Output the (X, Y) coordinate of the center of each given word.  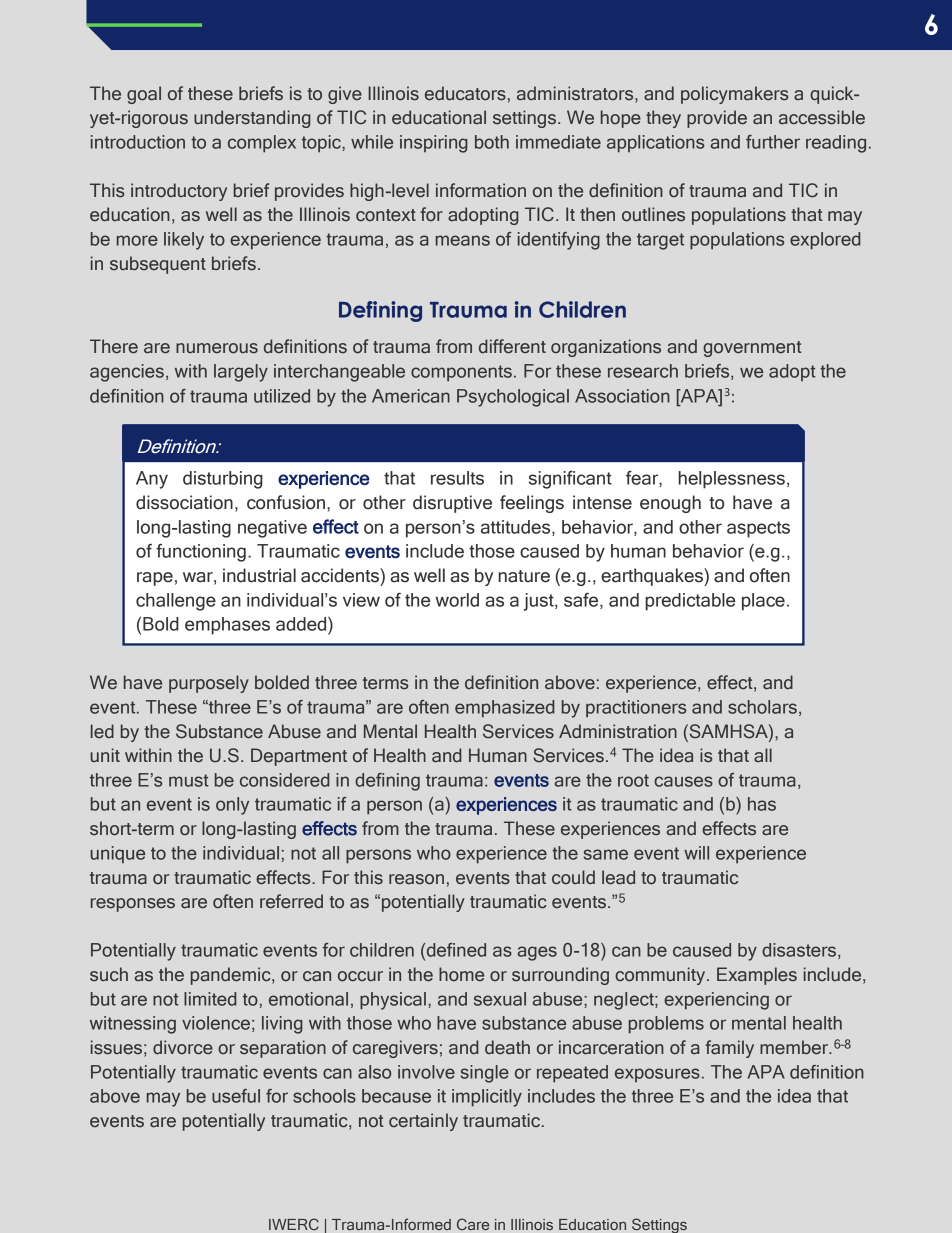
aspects (758, 529)
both (492, 142)
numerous (217, 348)
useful (236, 1096)
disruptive (452, 504)
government (752, 349)
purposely (209, 684)
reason (416, 879)
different (512, 346)
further (773, 142)
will (696, 853)
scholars (762, 707)
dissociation (184, 502)
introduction (138, 142)
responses (133, 905)
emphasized (504, 709)
